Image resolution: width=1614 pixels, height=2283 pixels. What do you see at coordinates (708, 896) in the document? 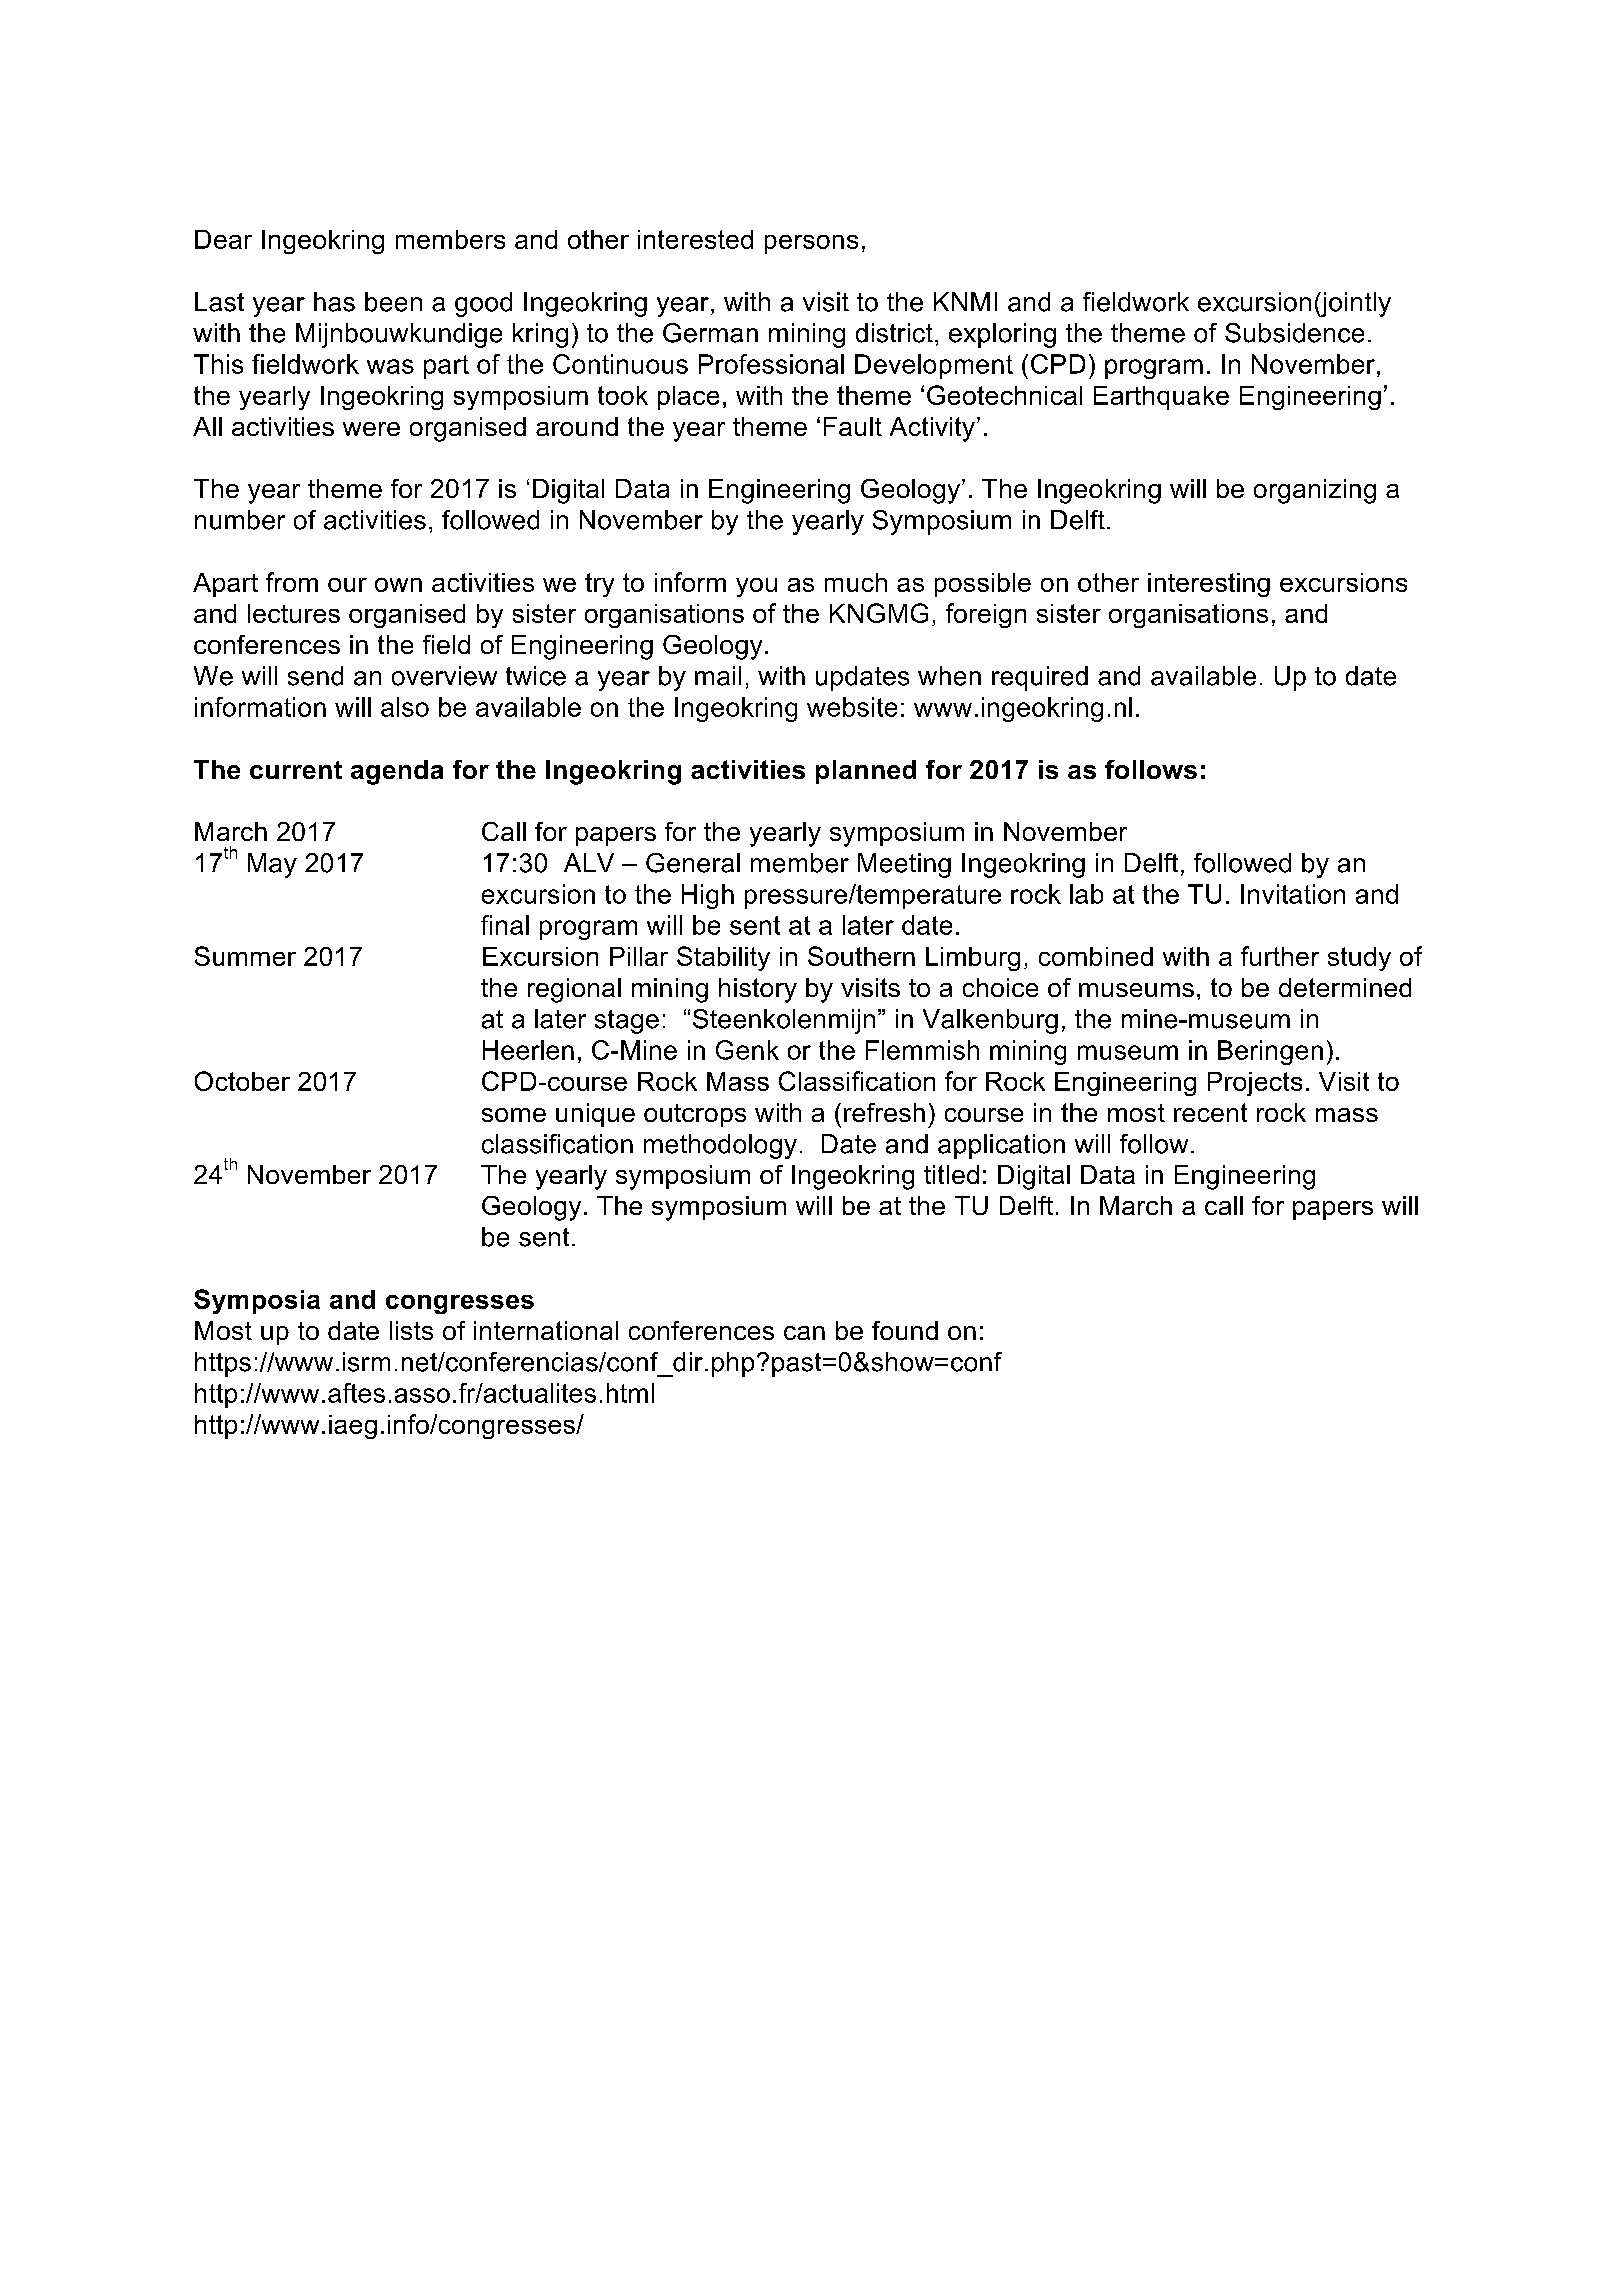
I see `High` at bounding box center [708, 896].
